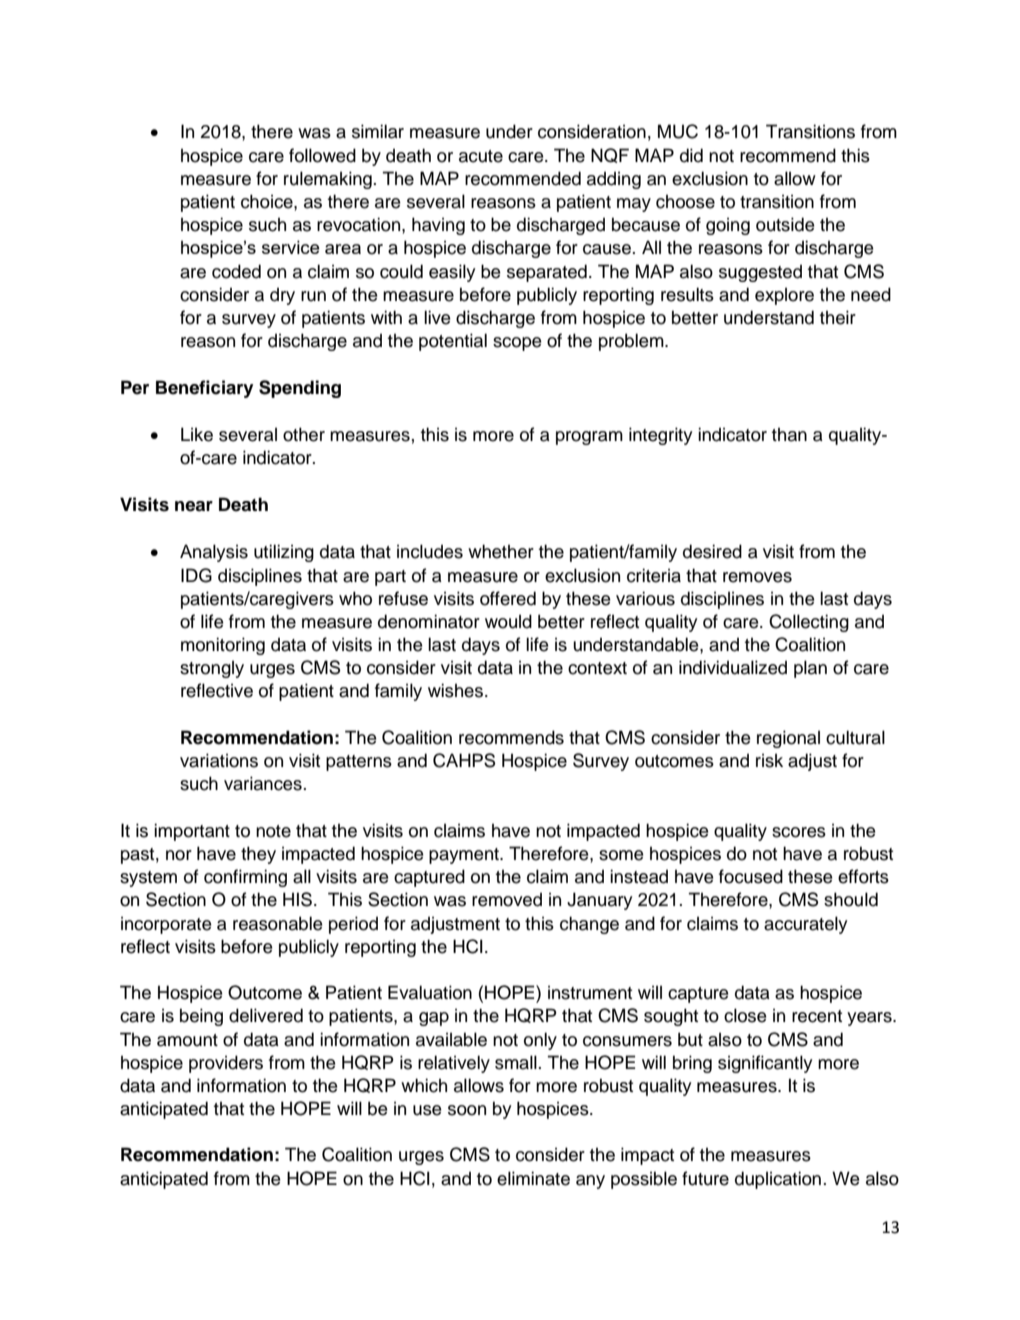  What do you see at coordinates (805, 925) in the document?
I see `accurately` at bounding box center [805, 925].
